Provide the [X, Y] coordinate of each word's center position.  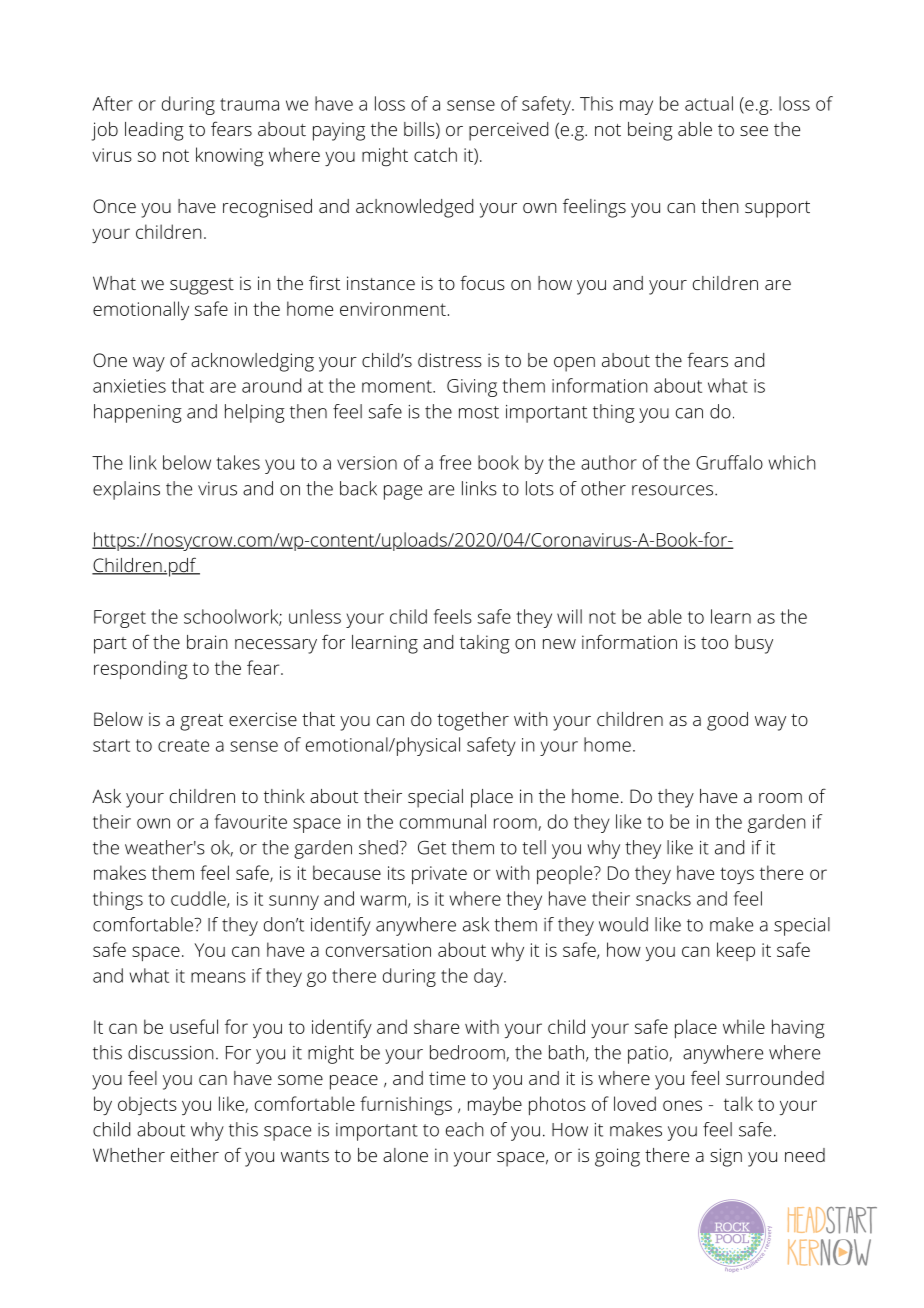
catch [435, 154]
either [195, 1155]
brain [207, 642]
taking [485, 644]
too [714, 643]
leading [154, 131]
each [465, 1129]
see [754, 131]
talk [738, 1103]
